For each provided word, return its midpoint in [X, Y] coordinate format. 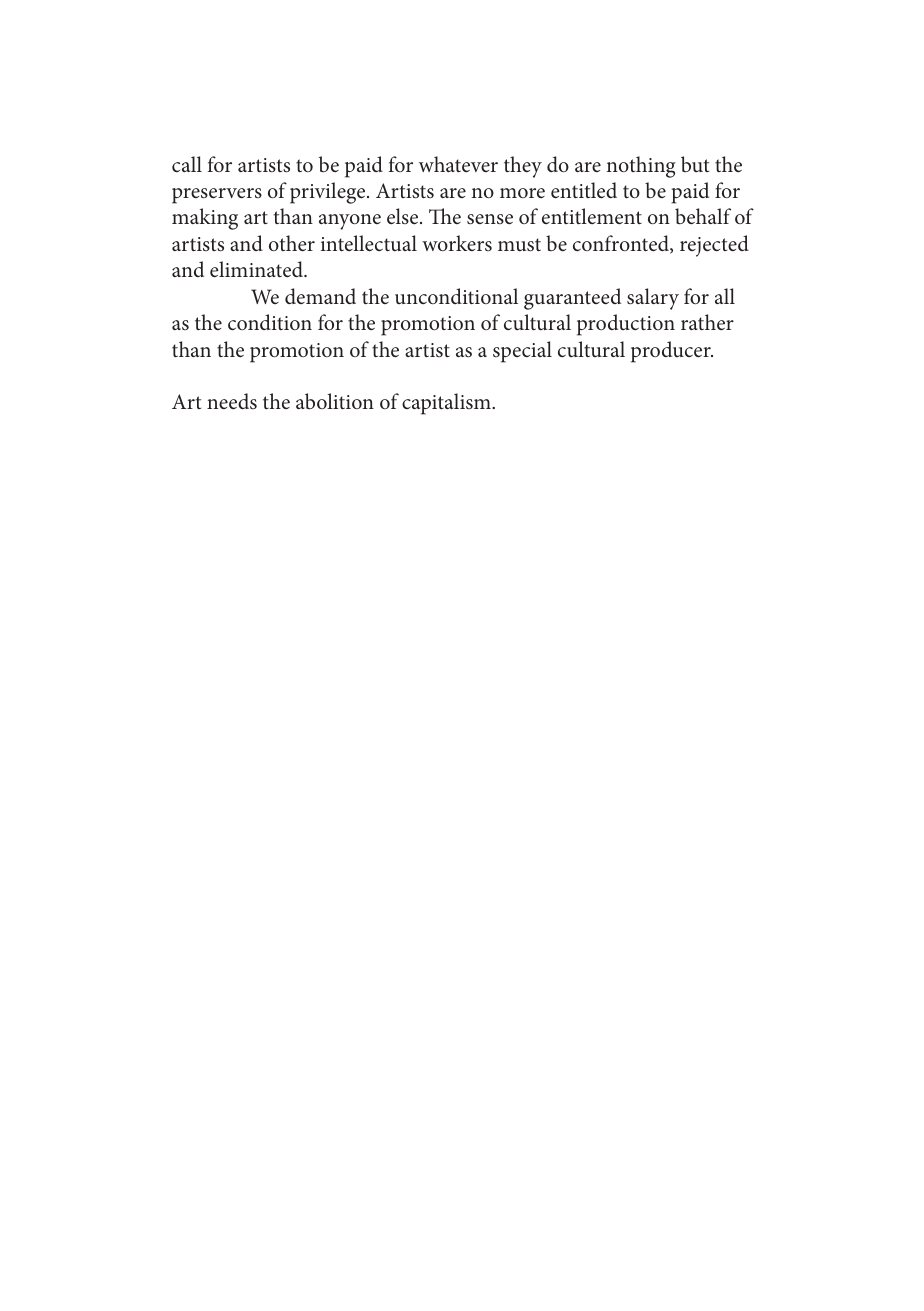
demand [320, 296]
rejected [714, 246]
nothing [641, 167]
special [522, 352]
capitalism [447, 404]
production [626, 325]
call [187, 164]
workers [457, 243]
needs [232, 401]
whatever [458, 164]
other [292, 243]
